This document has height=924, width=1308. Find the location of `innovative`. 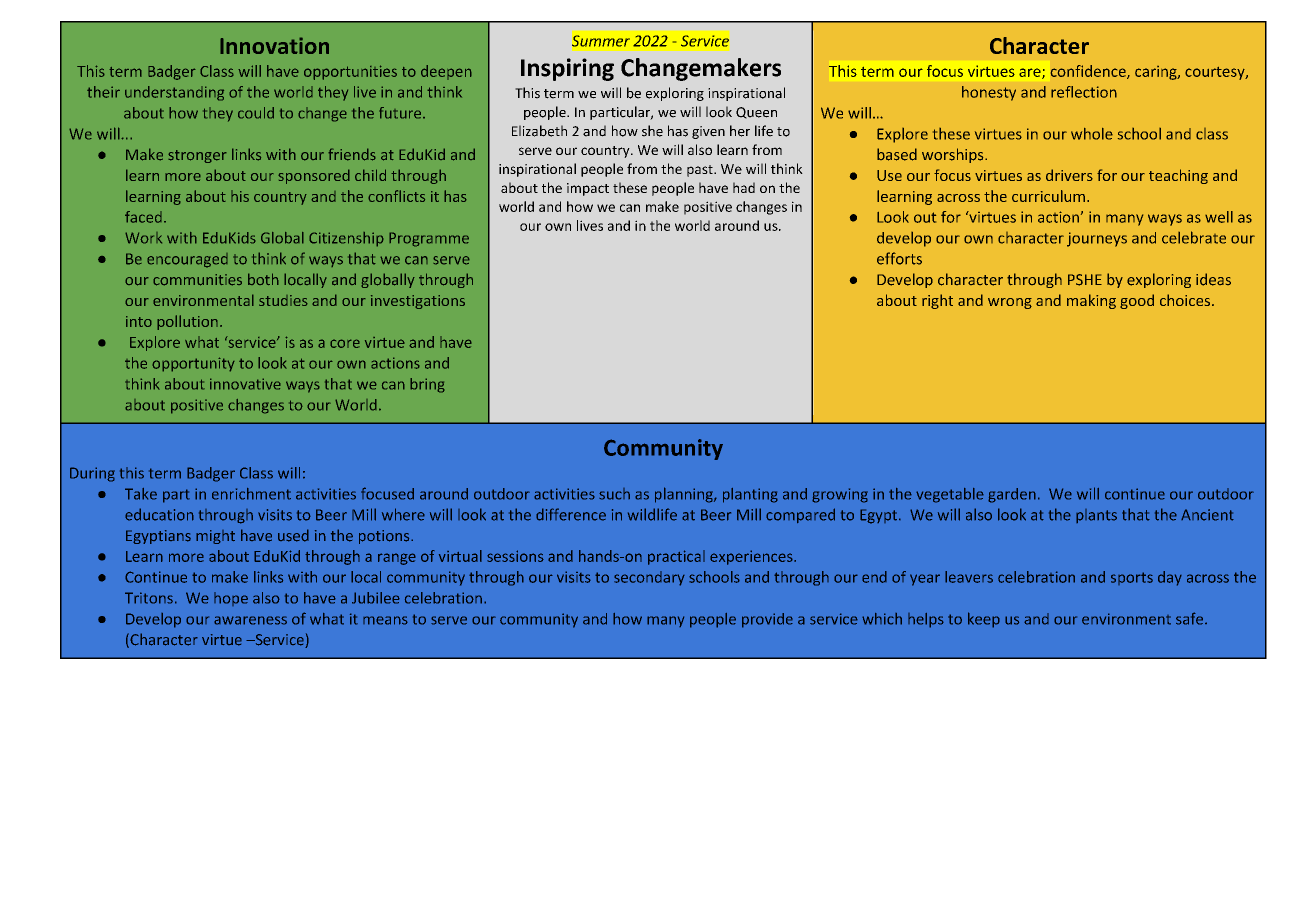

innovative is located at coordinates (245, 384).
